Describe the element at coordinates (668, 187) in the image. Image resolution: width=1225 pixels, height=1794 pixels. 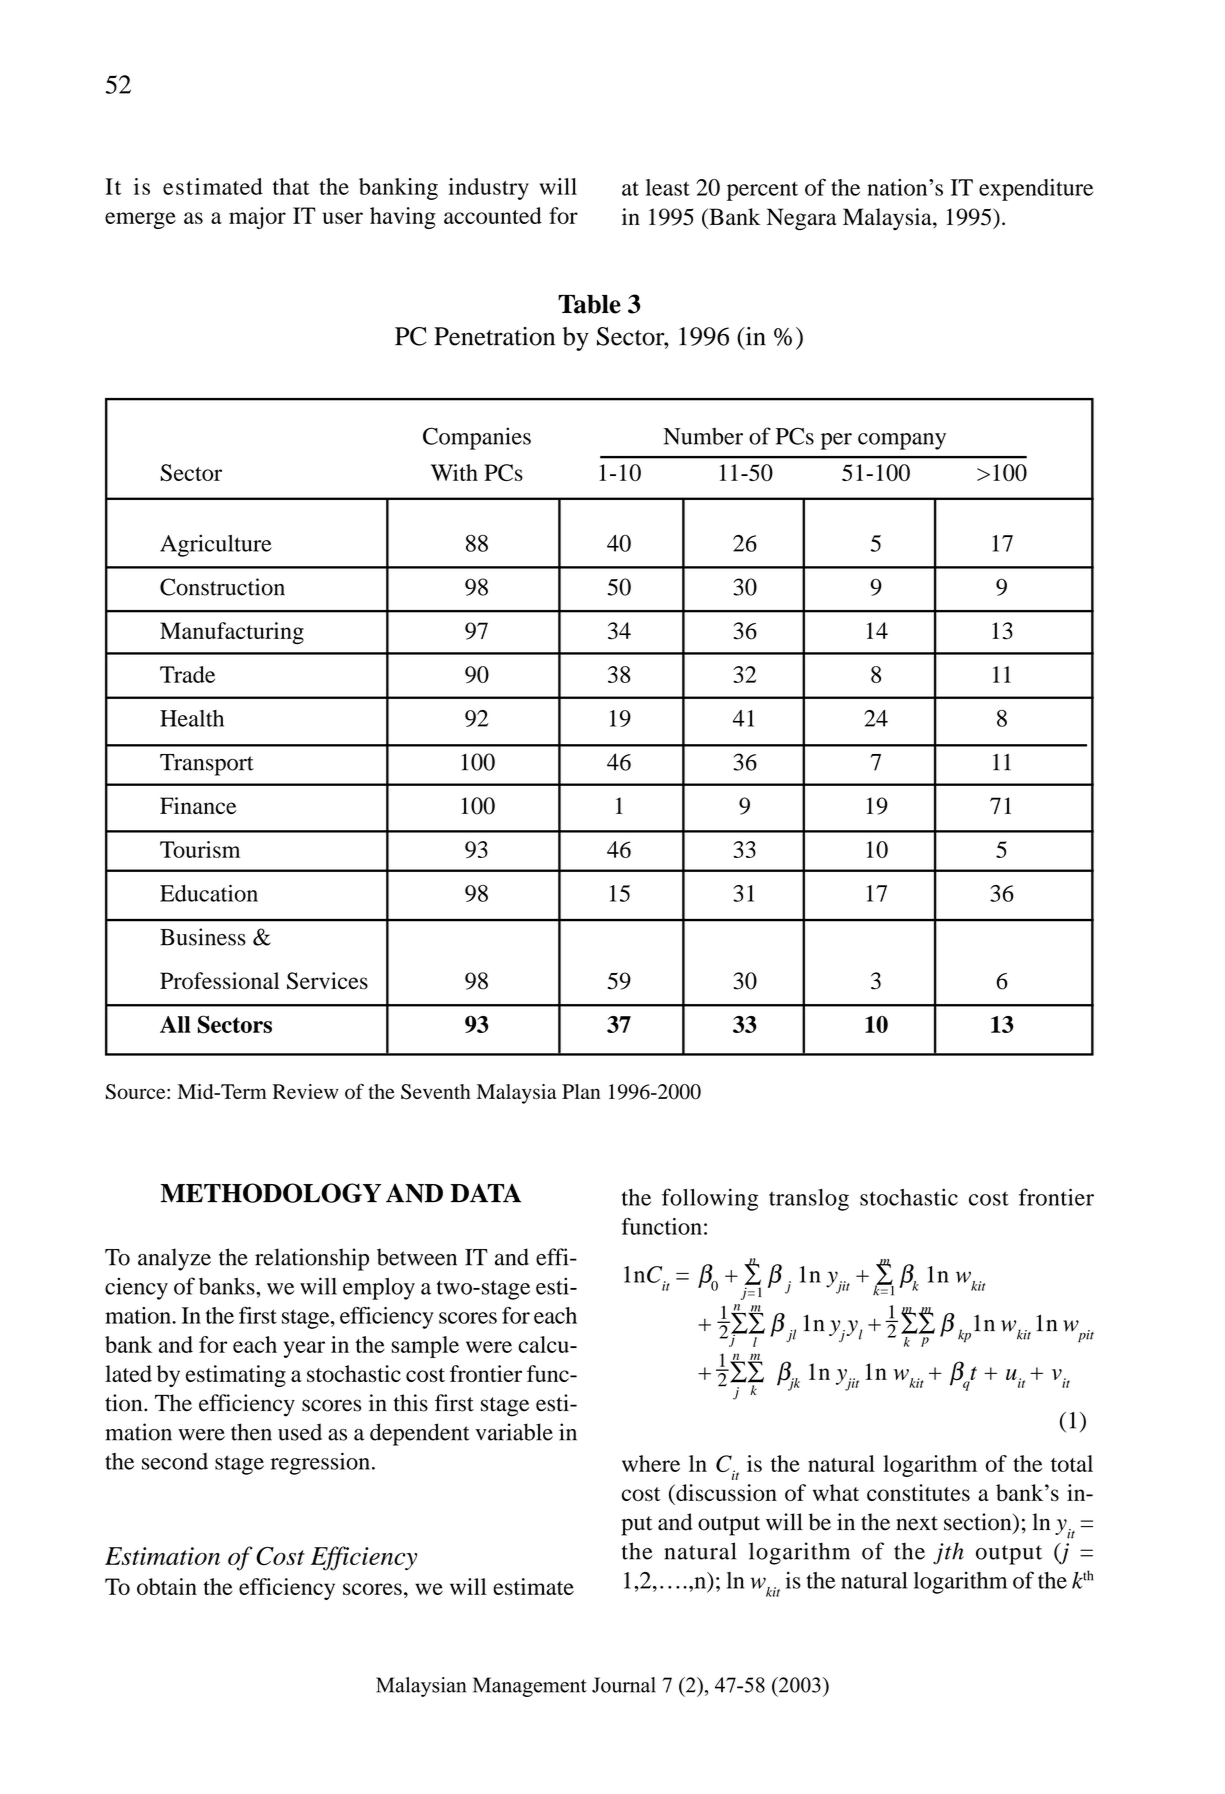
I see `least` at that location.
